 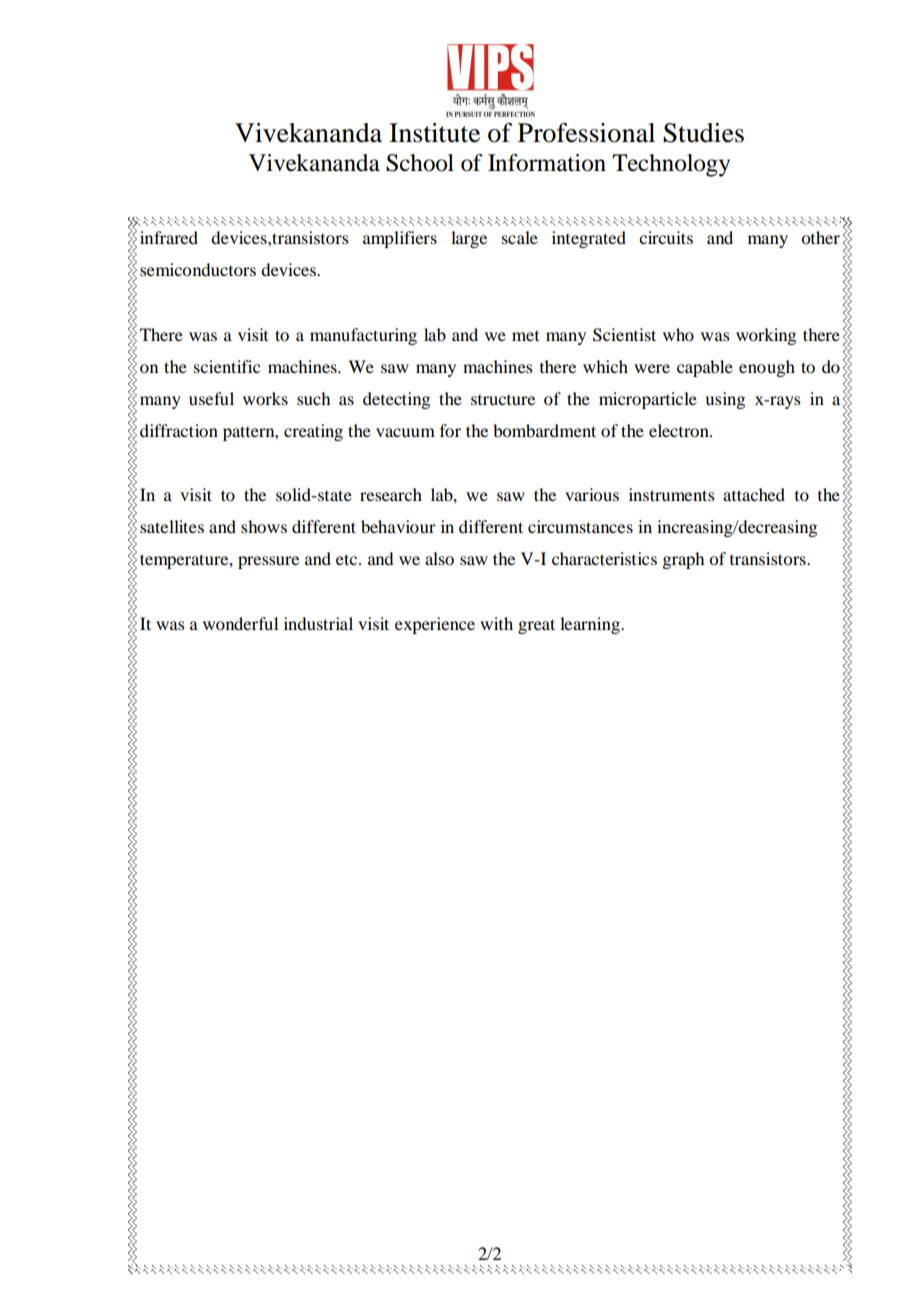 What do you see at coordinates (547, 163) in the screenshot?
I see `Information` at bounding box center [547, 163].
